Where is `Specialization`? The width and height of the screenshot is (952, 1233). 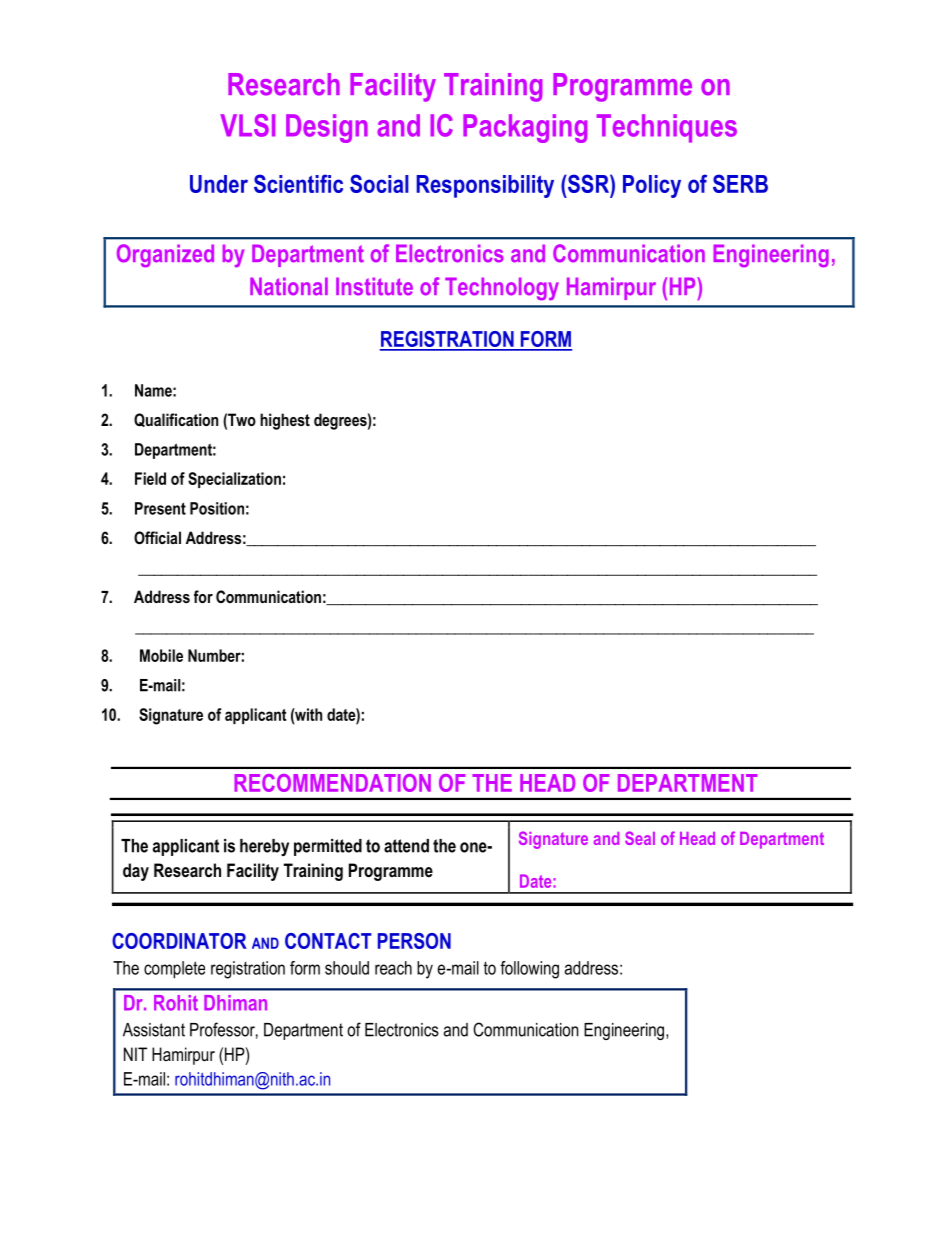
Specialization is located at coordinates (234, 480).
